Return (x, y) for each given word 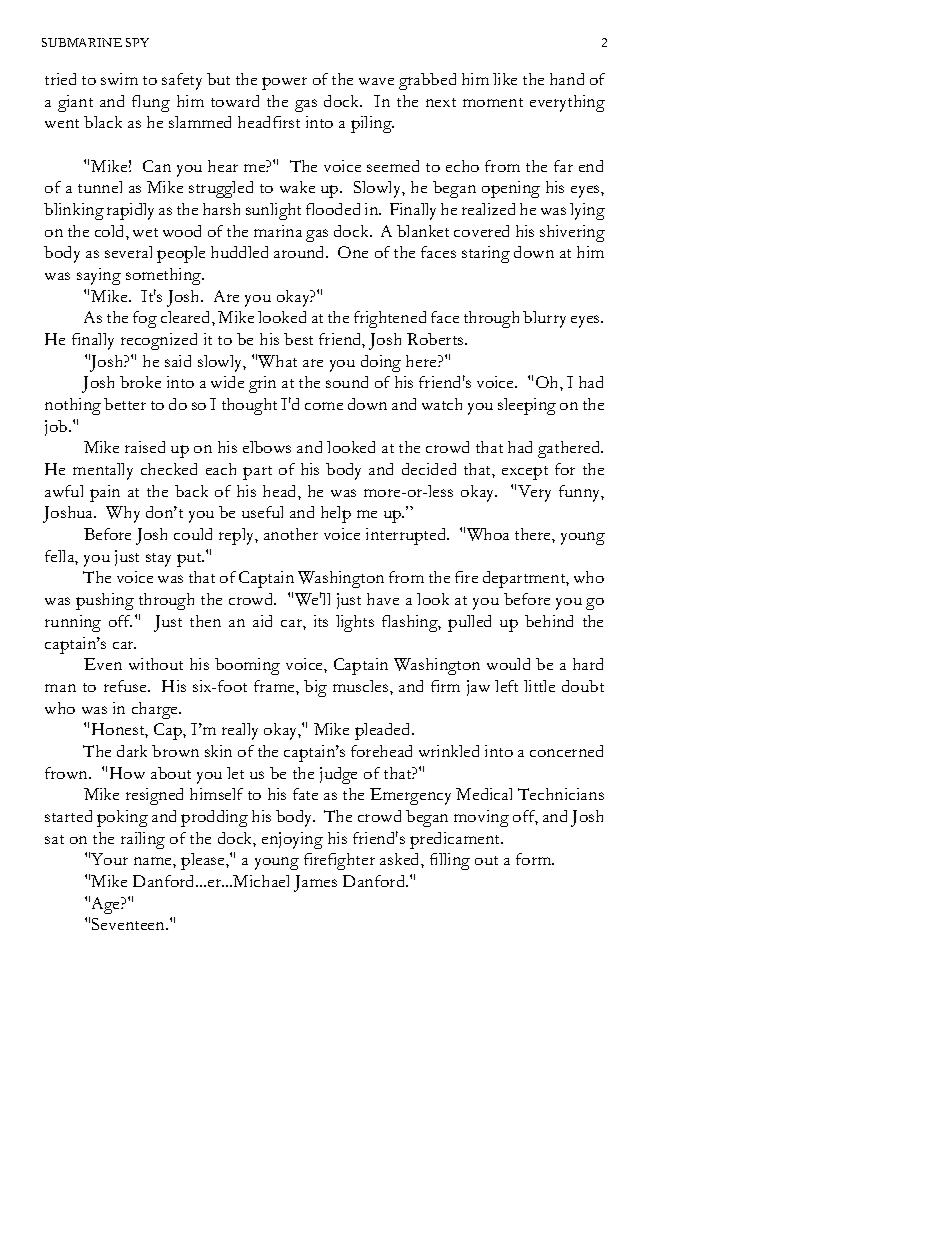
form (535, 859)
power (284, 83)
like (505, 79)
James (315, 883)
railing (143, 840)
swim (119, 79)
